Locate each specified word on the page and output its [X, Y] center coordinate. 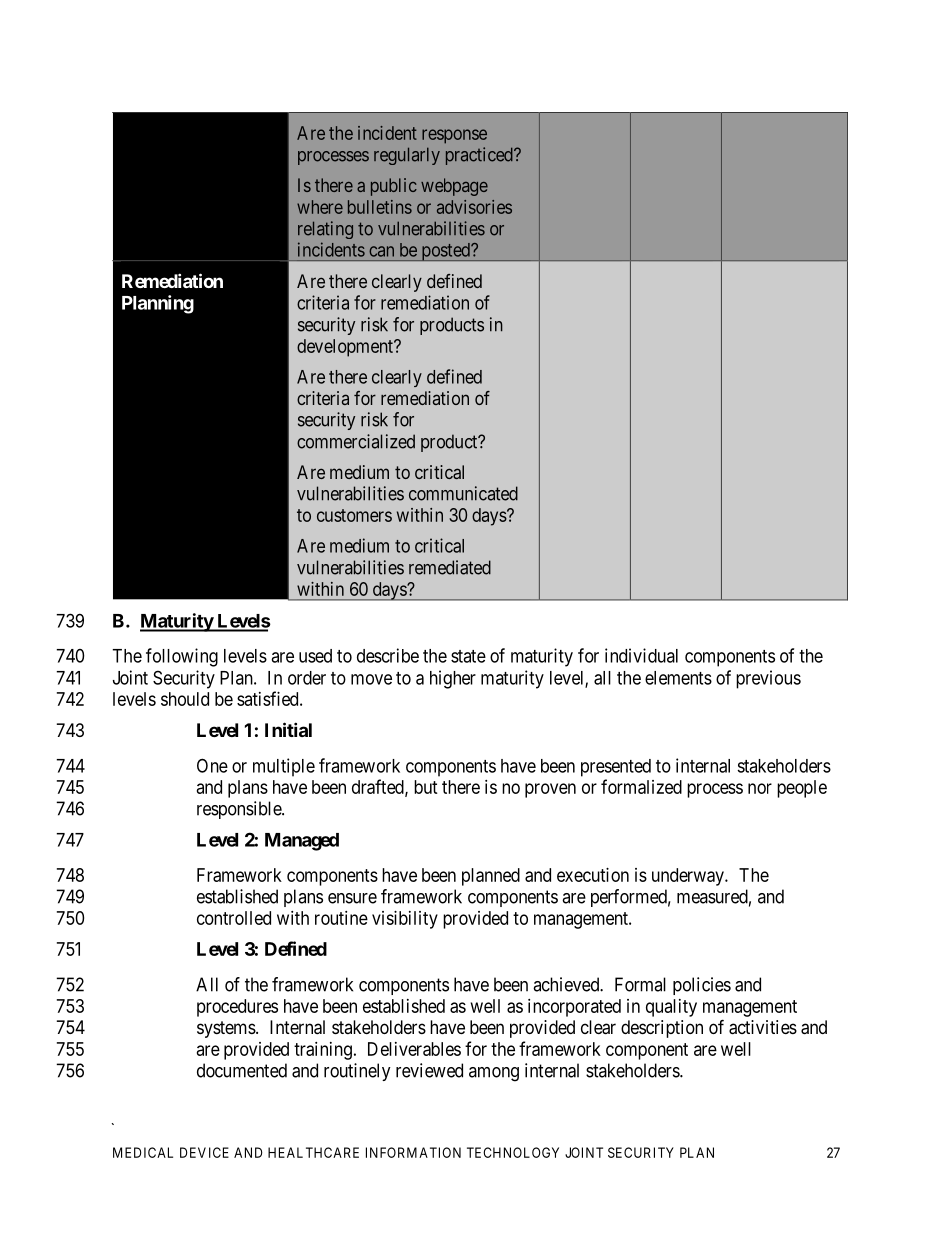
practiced [480, 156]
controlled [234, 918]
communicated [463, 493]
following [182, 657]
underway [689, 877]
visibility [405, 920]
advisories [474, 207]
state [468, 656]
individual [641, 655]
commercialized [356, 441]
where [320, 207]
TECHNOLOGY [513, 1152]
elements [678, 678]
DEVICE [204, 1152]
